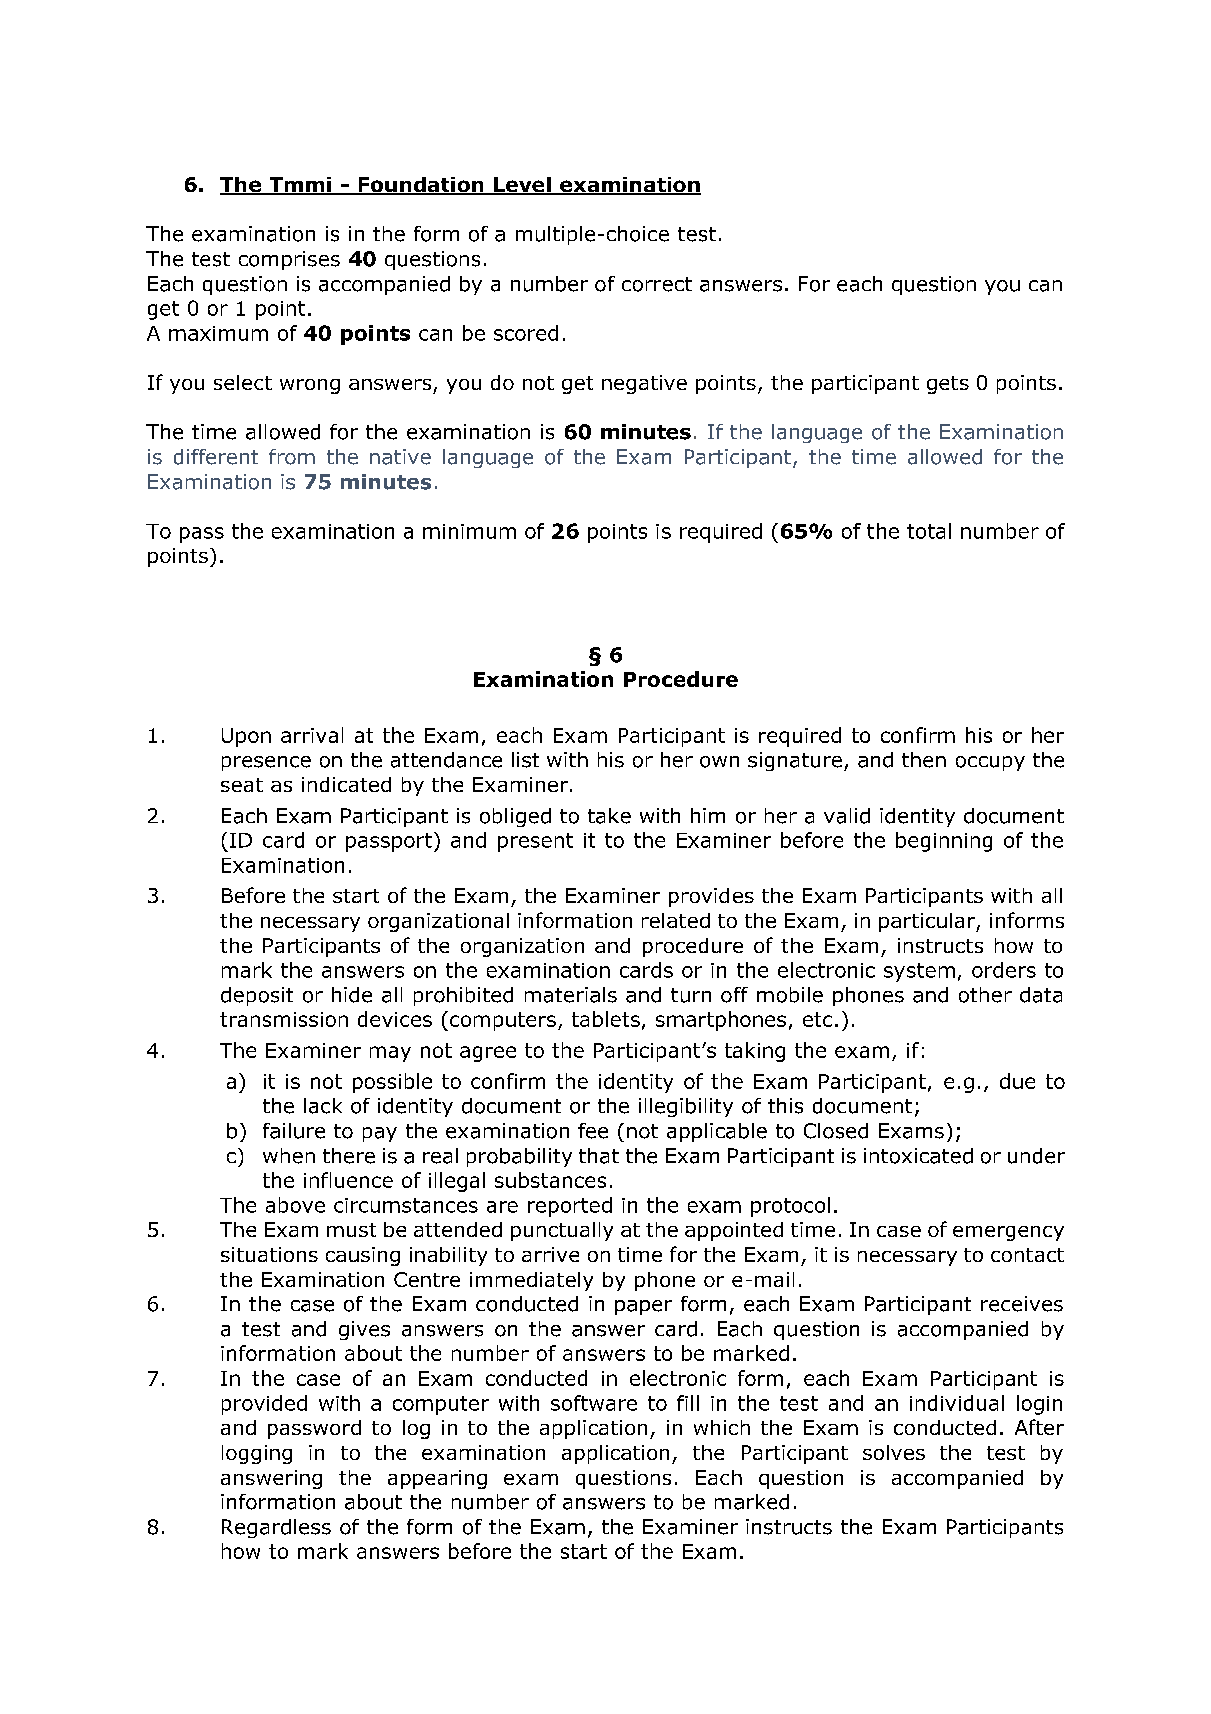 The height and width of the image is (1714, 1211). Describe the element at coordinates (657, 284) in the image. I see `correct` at that location.
